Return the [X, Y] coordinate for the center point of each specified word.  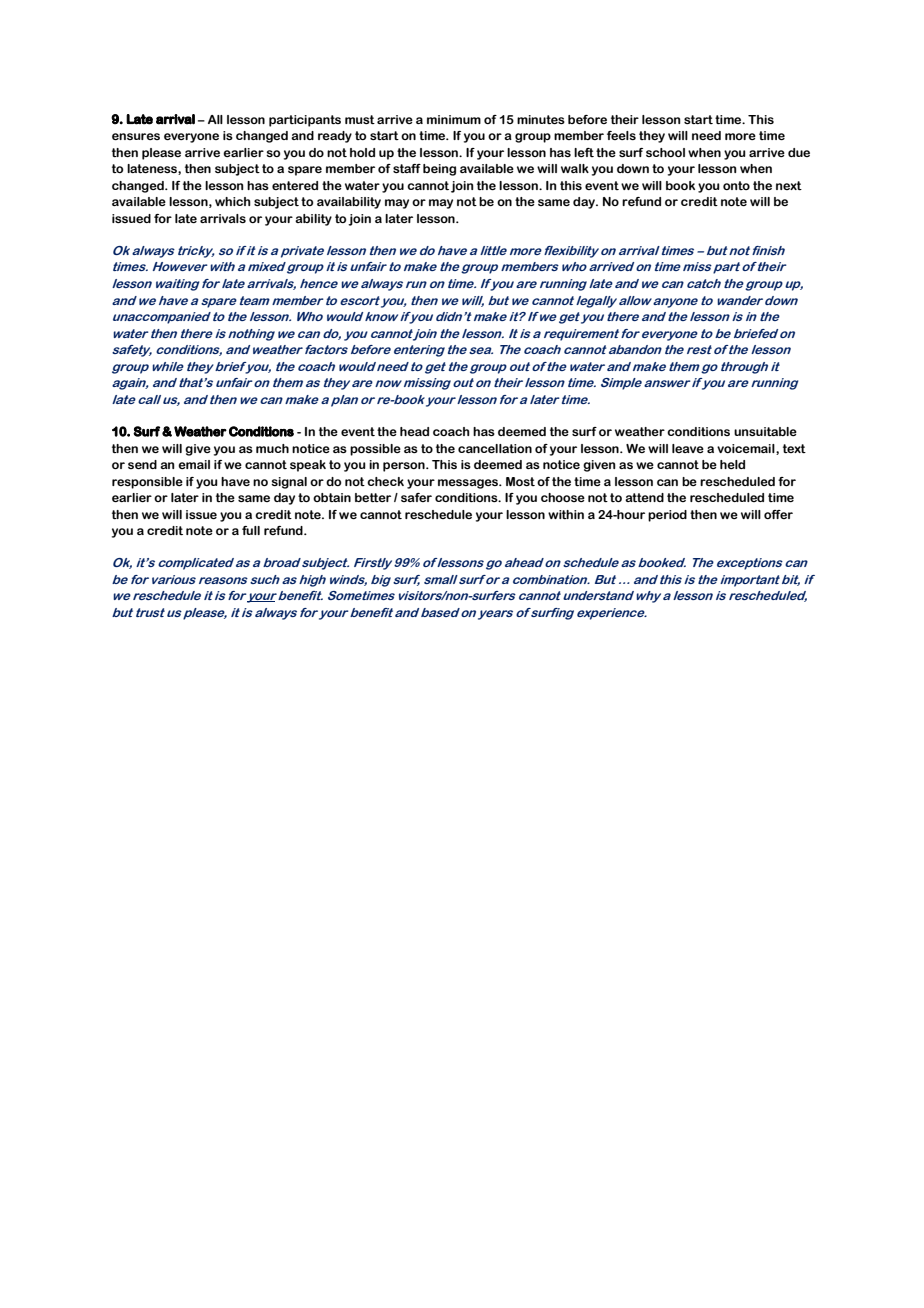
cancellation [495, 448]
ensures [136, 136]
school [665, 152]
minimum [454, 119]
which [233, 201]
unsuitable [765, 431]
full [251, 530]
